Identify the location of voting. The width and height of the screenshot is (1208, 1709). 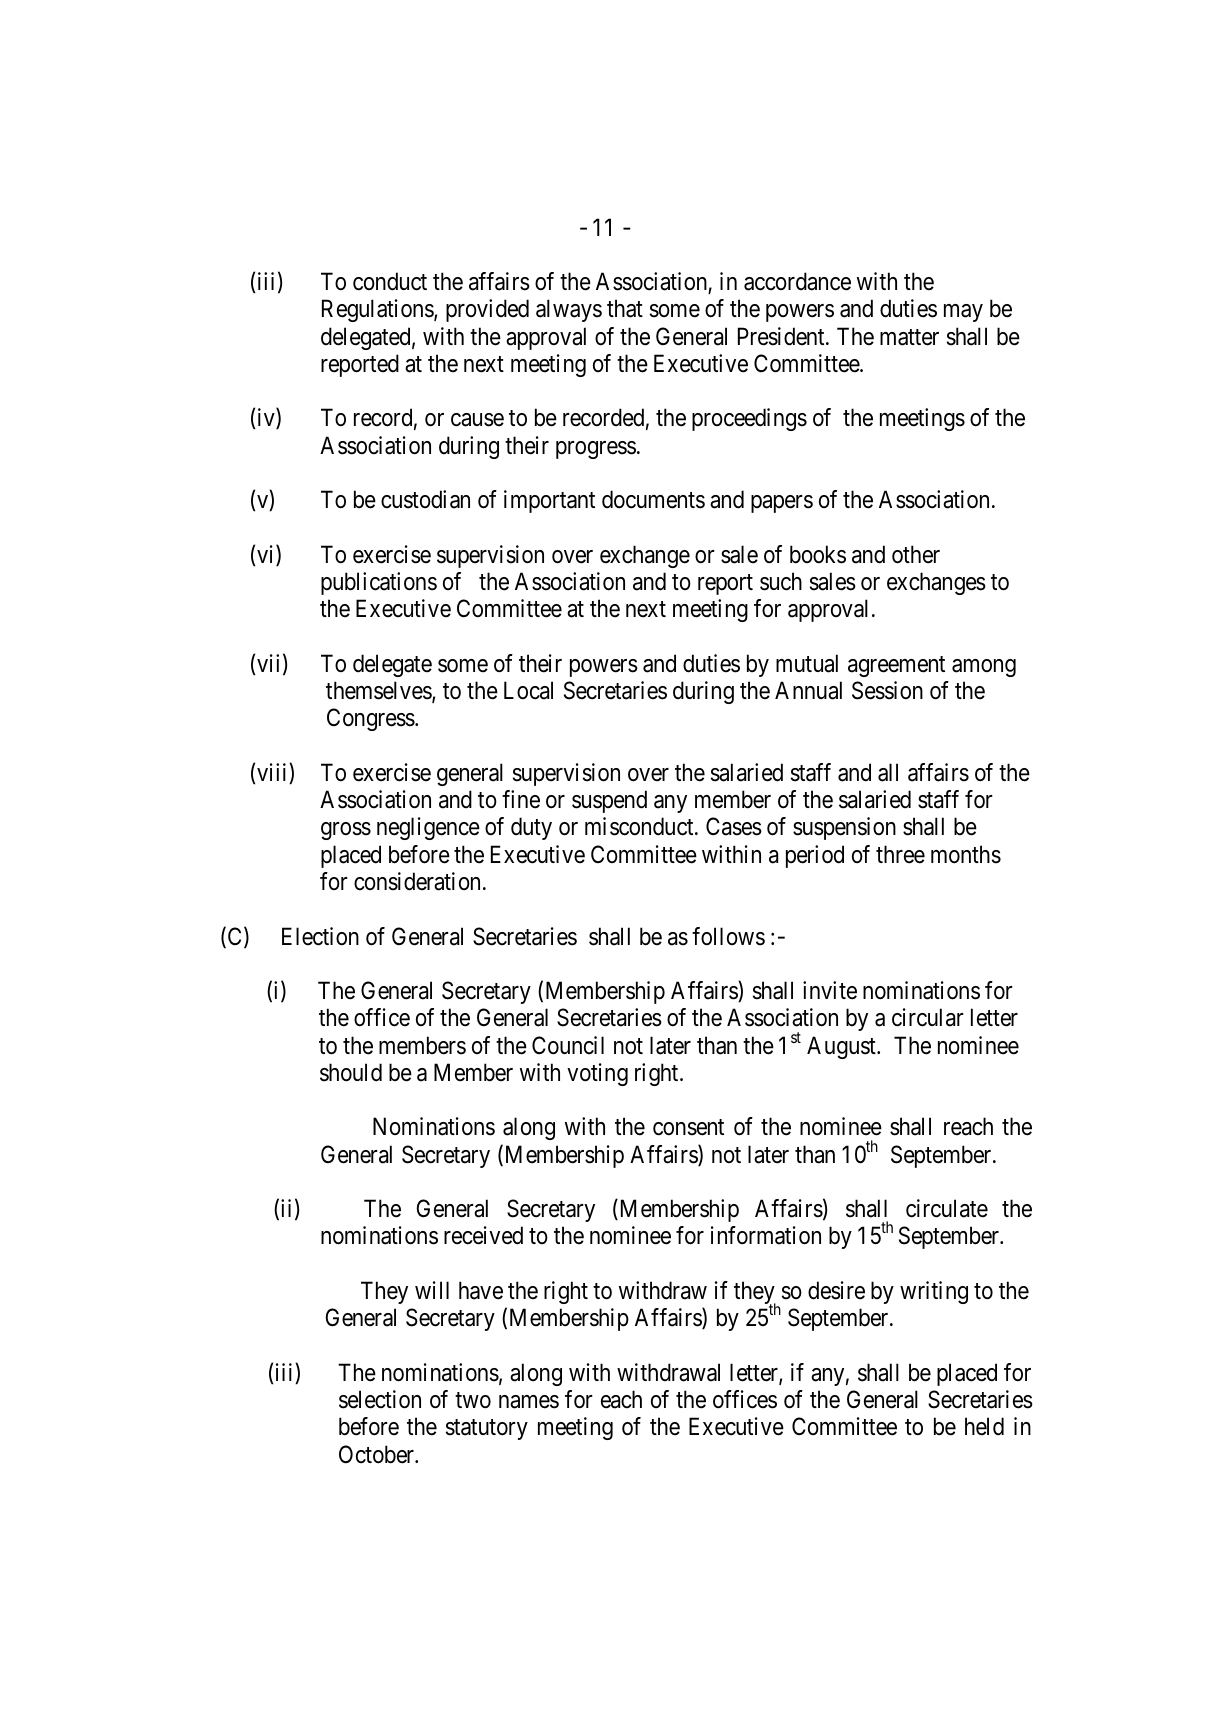
(597, 1074).
